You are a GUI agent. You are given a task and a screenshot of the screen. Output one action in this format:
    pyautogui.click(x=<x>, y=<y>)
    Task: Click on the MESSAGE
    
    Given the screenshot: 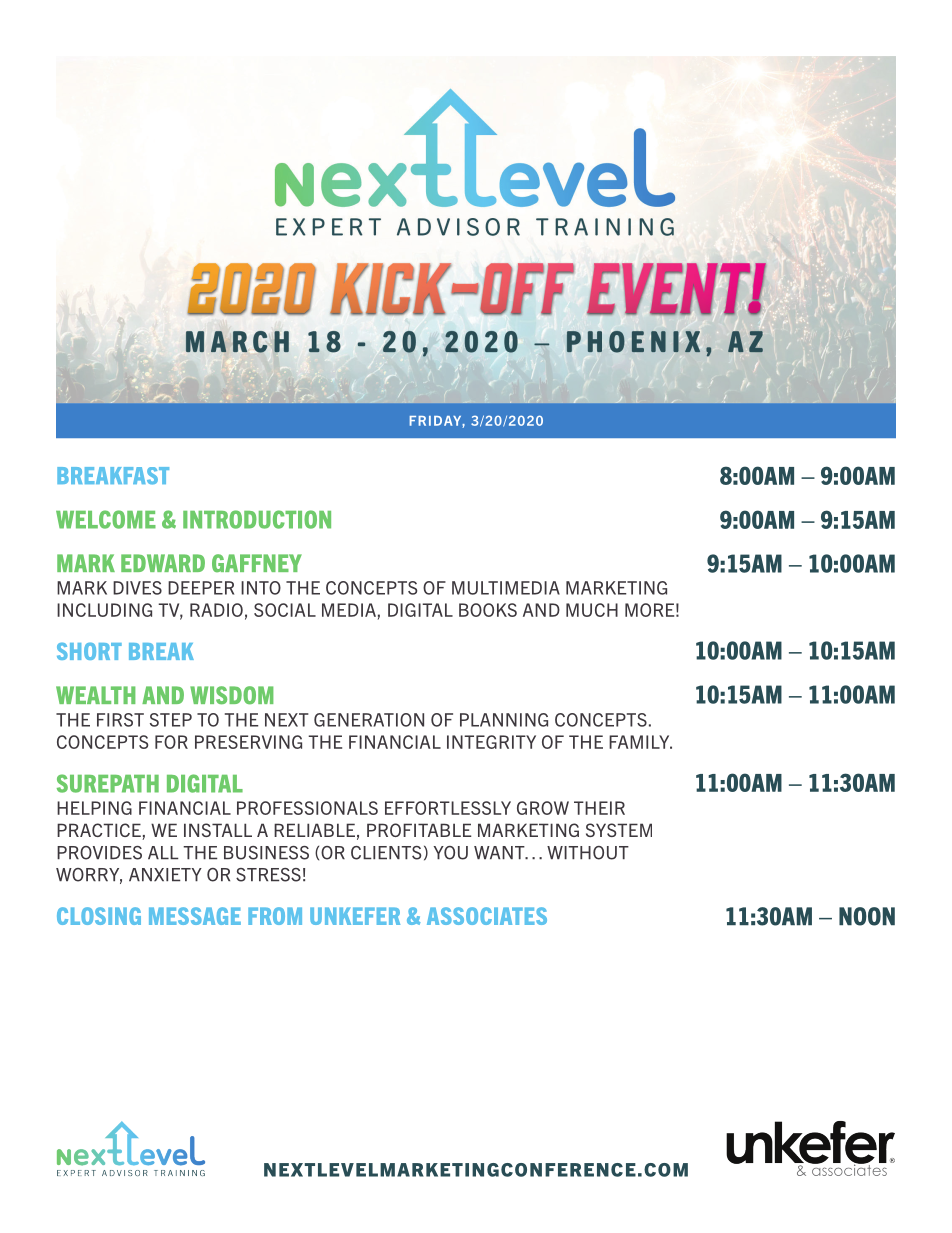 What is the action you would take?
    pyautogui.click(x=195, y=916)
